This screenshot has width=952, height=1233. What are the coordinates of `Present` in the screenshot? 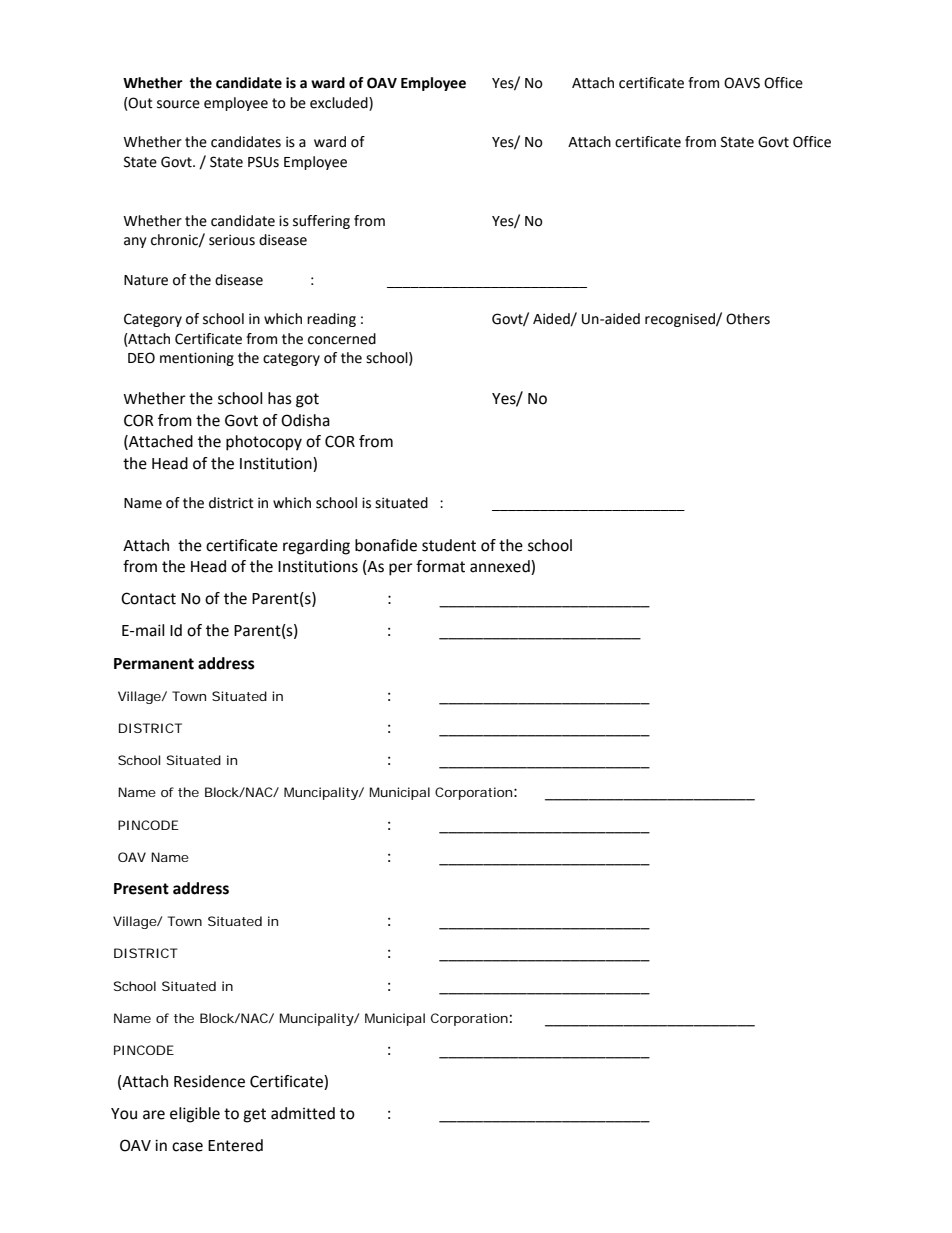 It's located at (141, 889).
